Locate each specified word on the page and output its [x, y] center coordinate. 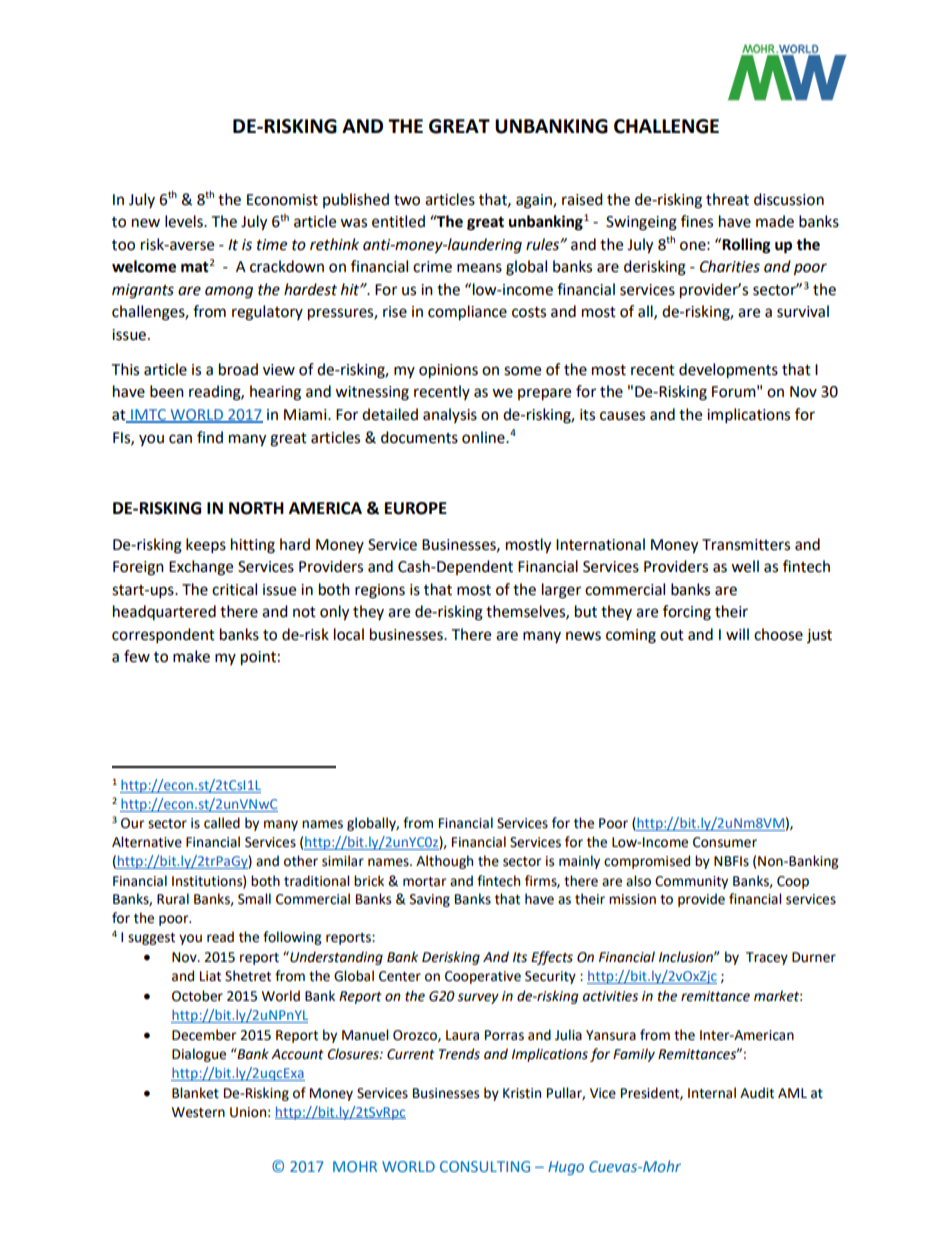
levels [185, 221]
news [583, 636]
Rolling [746, 246]
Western [198, 1112]
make [191, 656]
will [737, 634]
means [479, 268]
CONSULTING [485, 1166]
